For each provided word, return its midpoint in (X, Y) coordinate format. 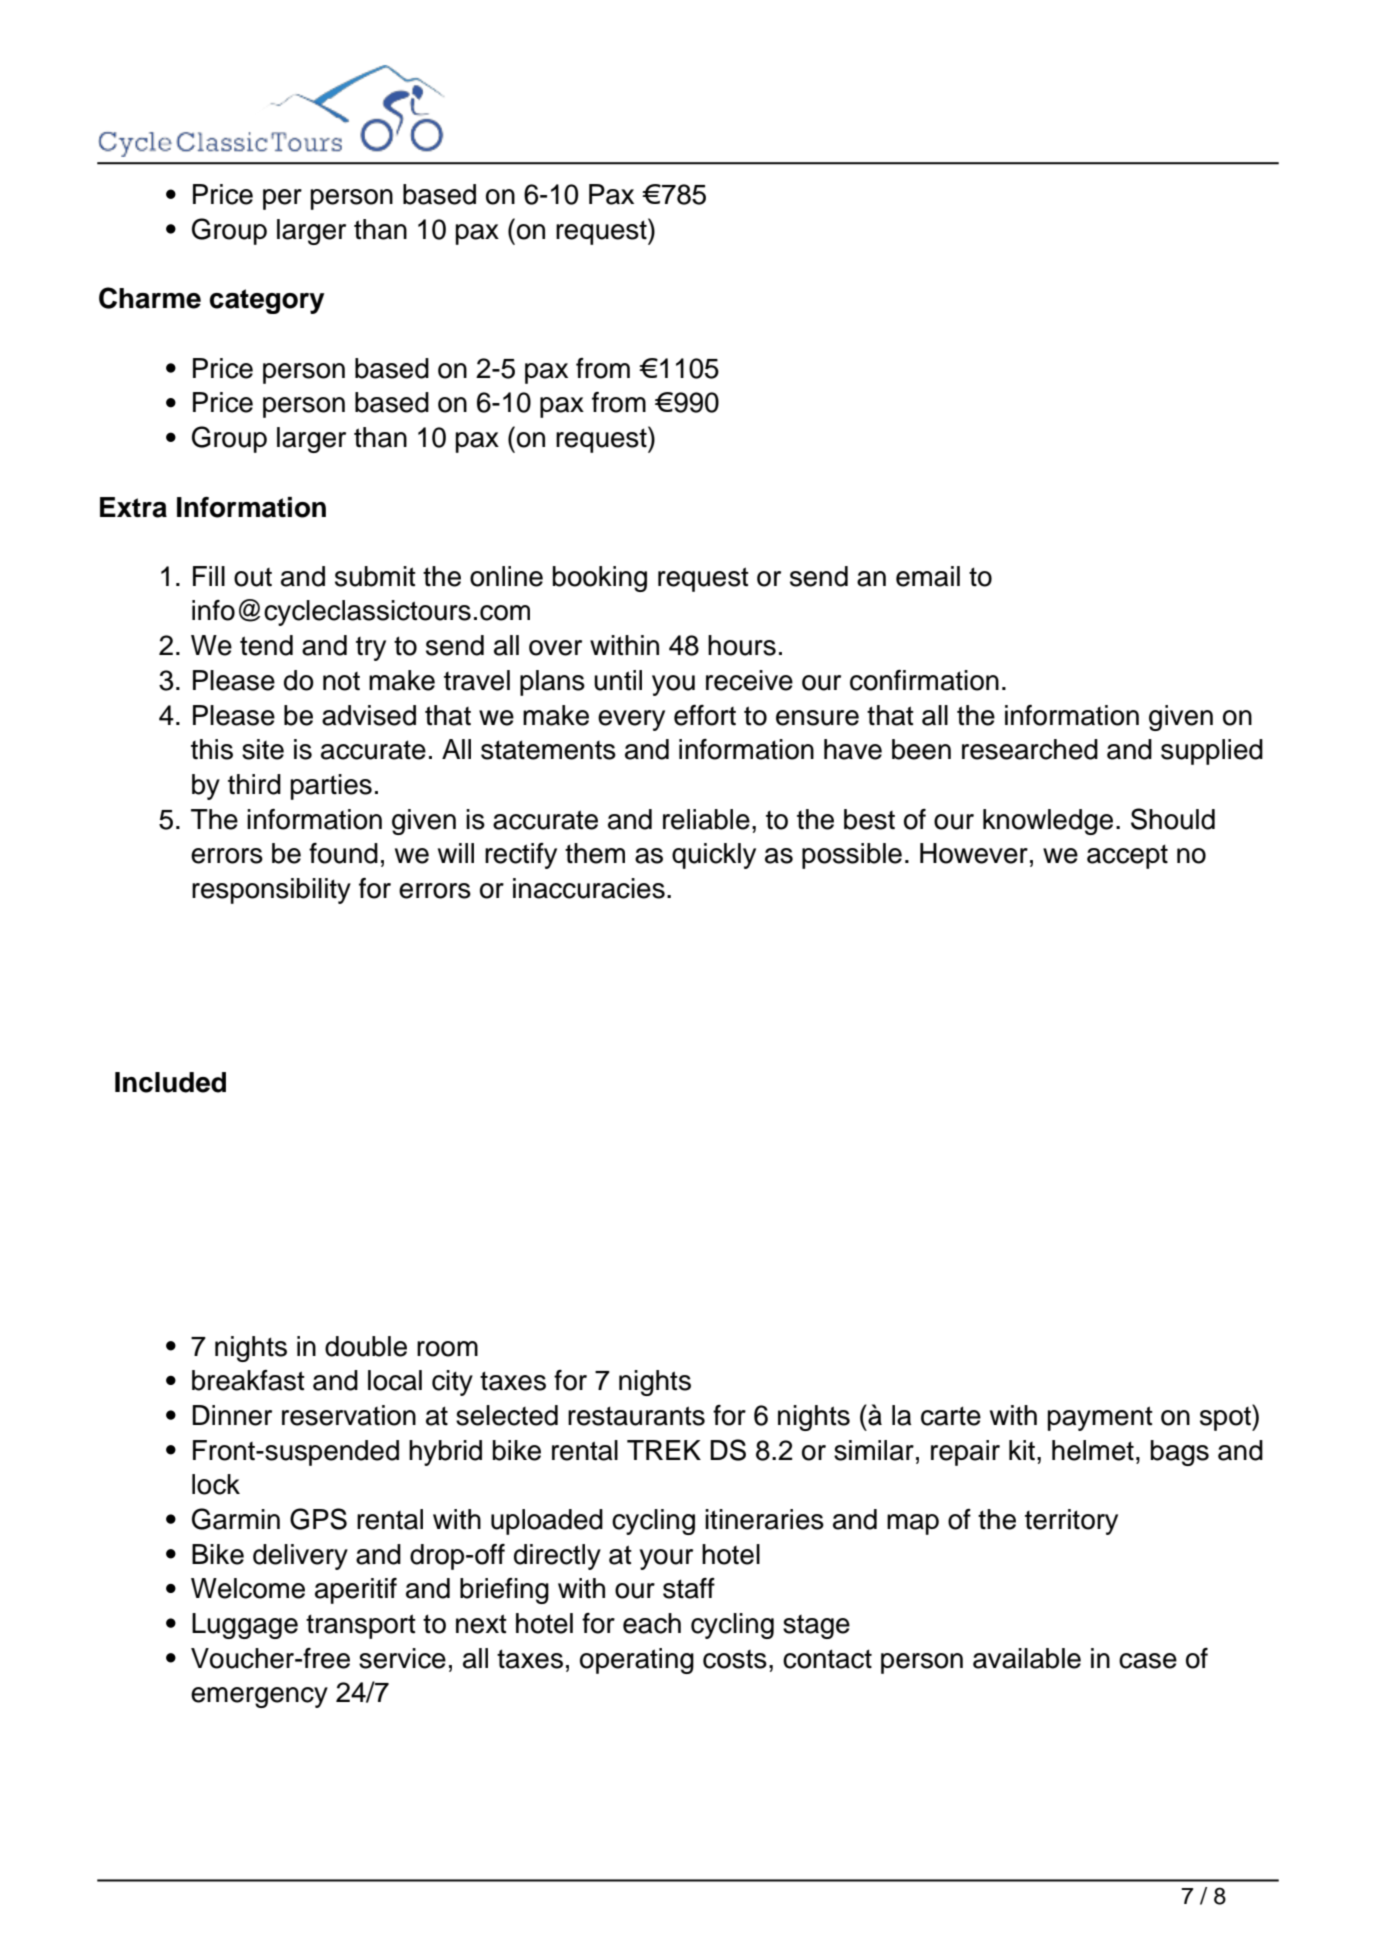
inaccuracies (589, 888)
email (928, 576)
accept (1127, 856)
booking (600, 579)
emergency (259, 1697)
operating (637, 1661)
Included (170, 1082)
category (267, 301)
